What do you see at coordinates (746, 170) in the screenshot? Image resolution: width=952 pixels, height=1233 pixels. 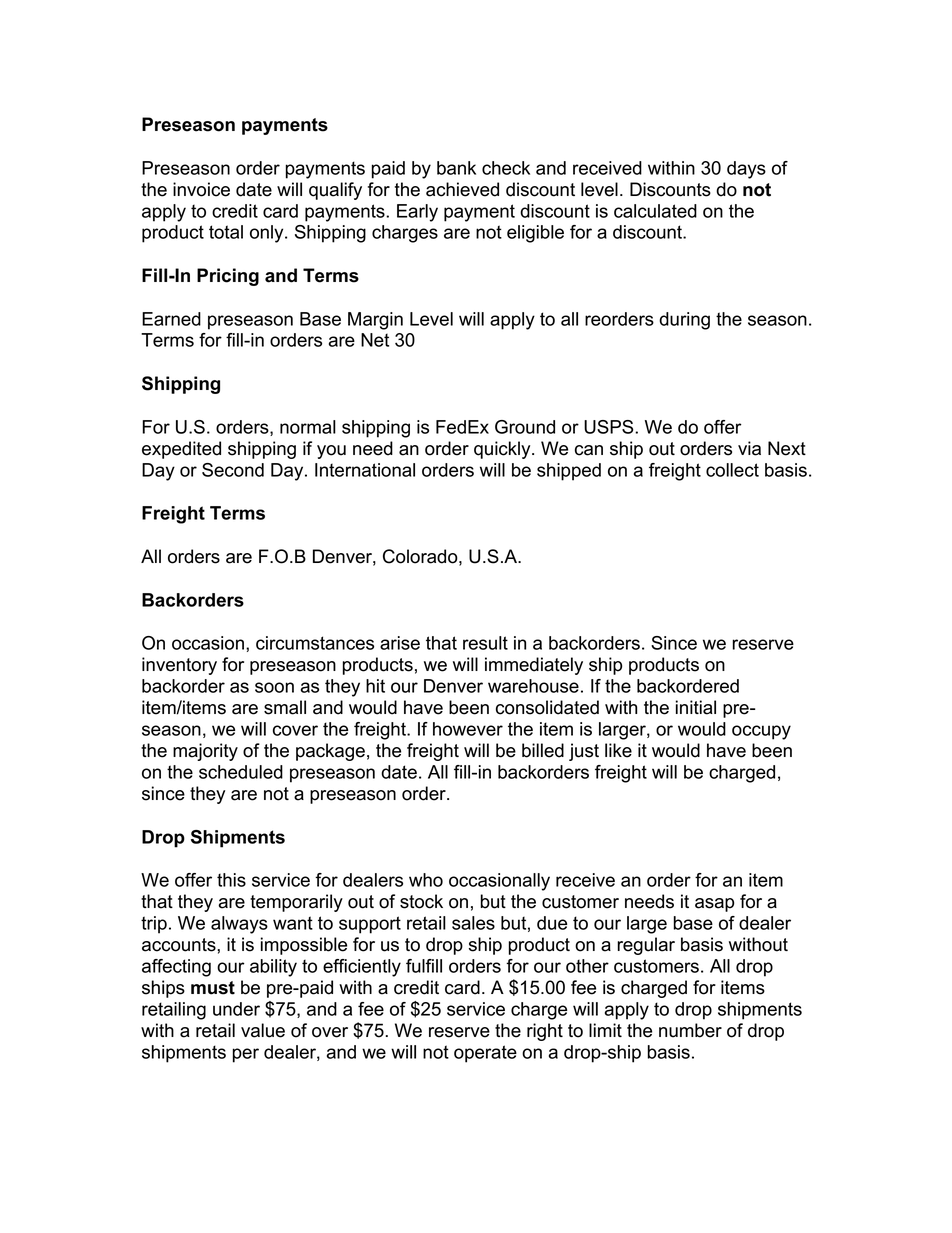 I see `days` at bounding box center [746, 170].
